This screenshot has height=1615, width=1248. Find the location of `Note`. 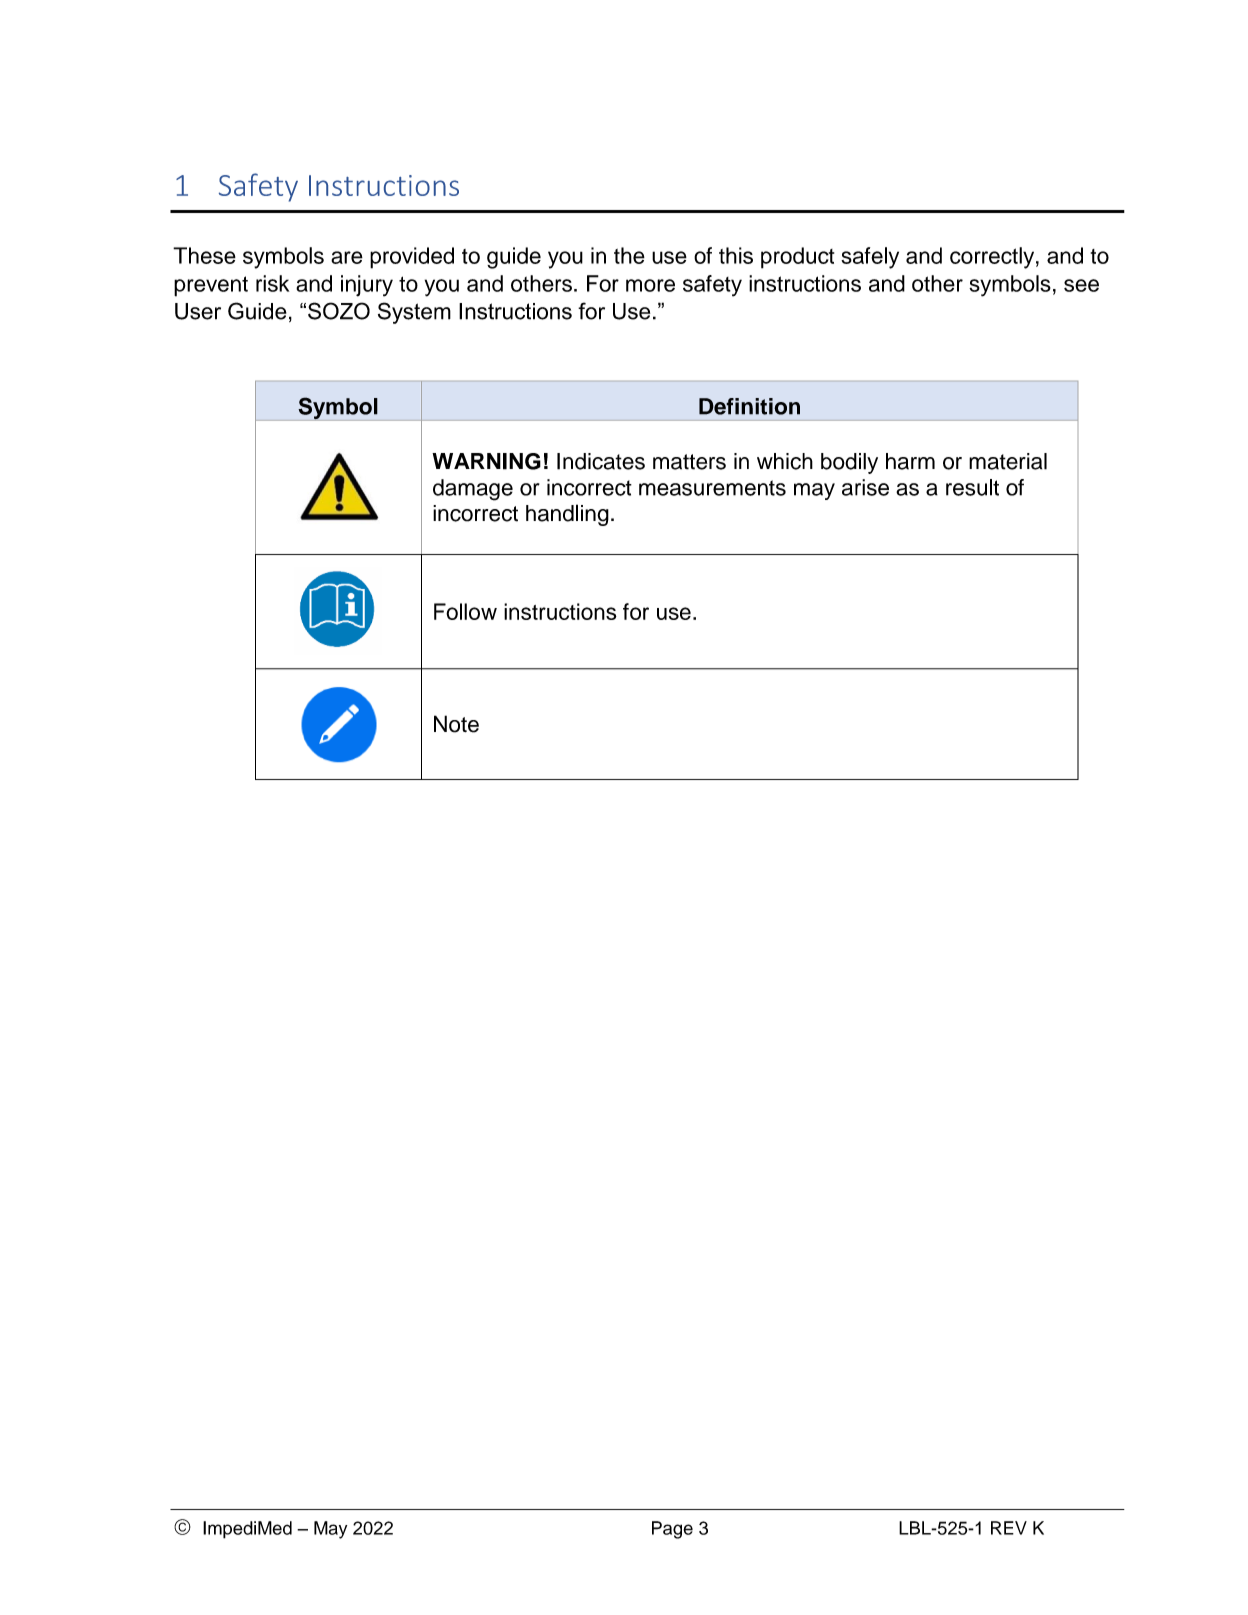

Note is located at coordinates (456, 724).
